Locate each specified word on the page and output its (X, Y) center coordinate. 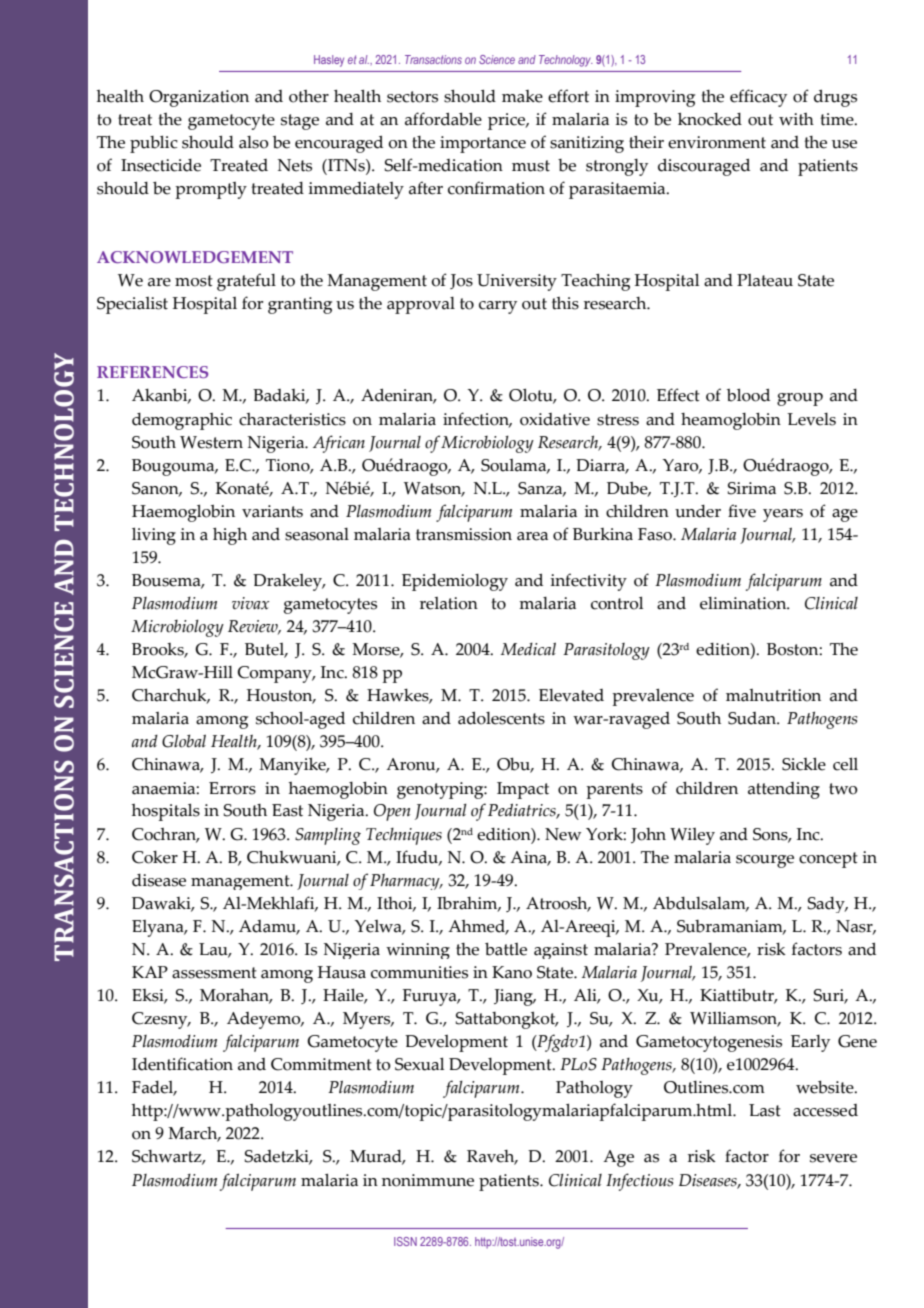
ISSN (405, 1241)
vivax (250, 603)
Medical (528, 649)
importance (483, 144)
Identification (182, 1064)
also (254, 142)
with (796, 119)
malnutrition (773, 695)
